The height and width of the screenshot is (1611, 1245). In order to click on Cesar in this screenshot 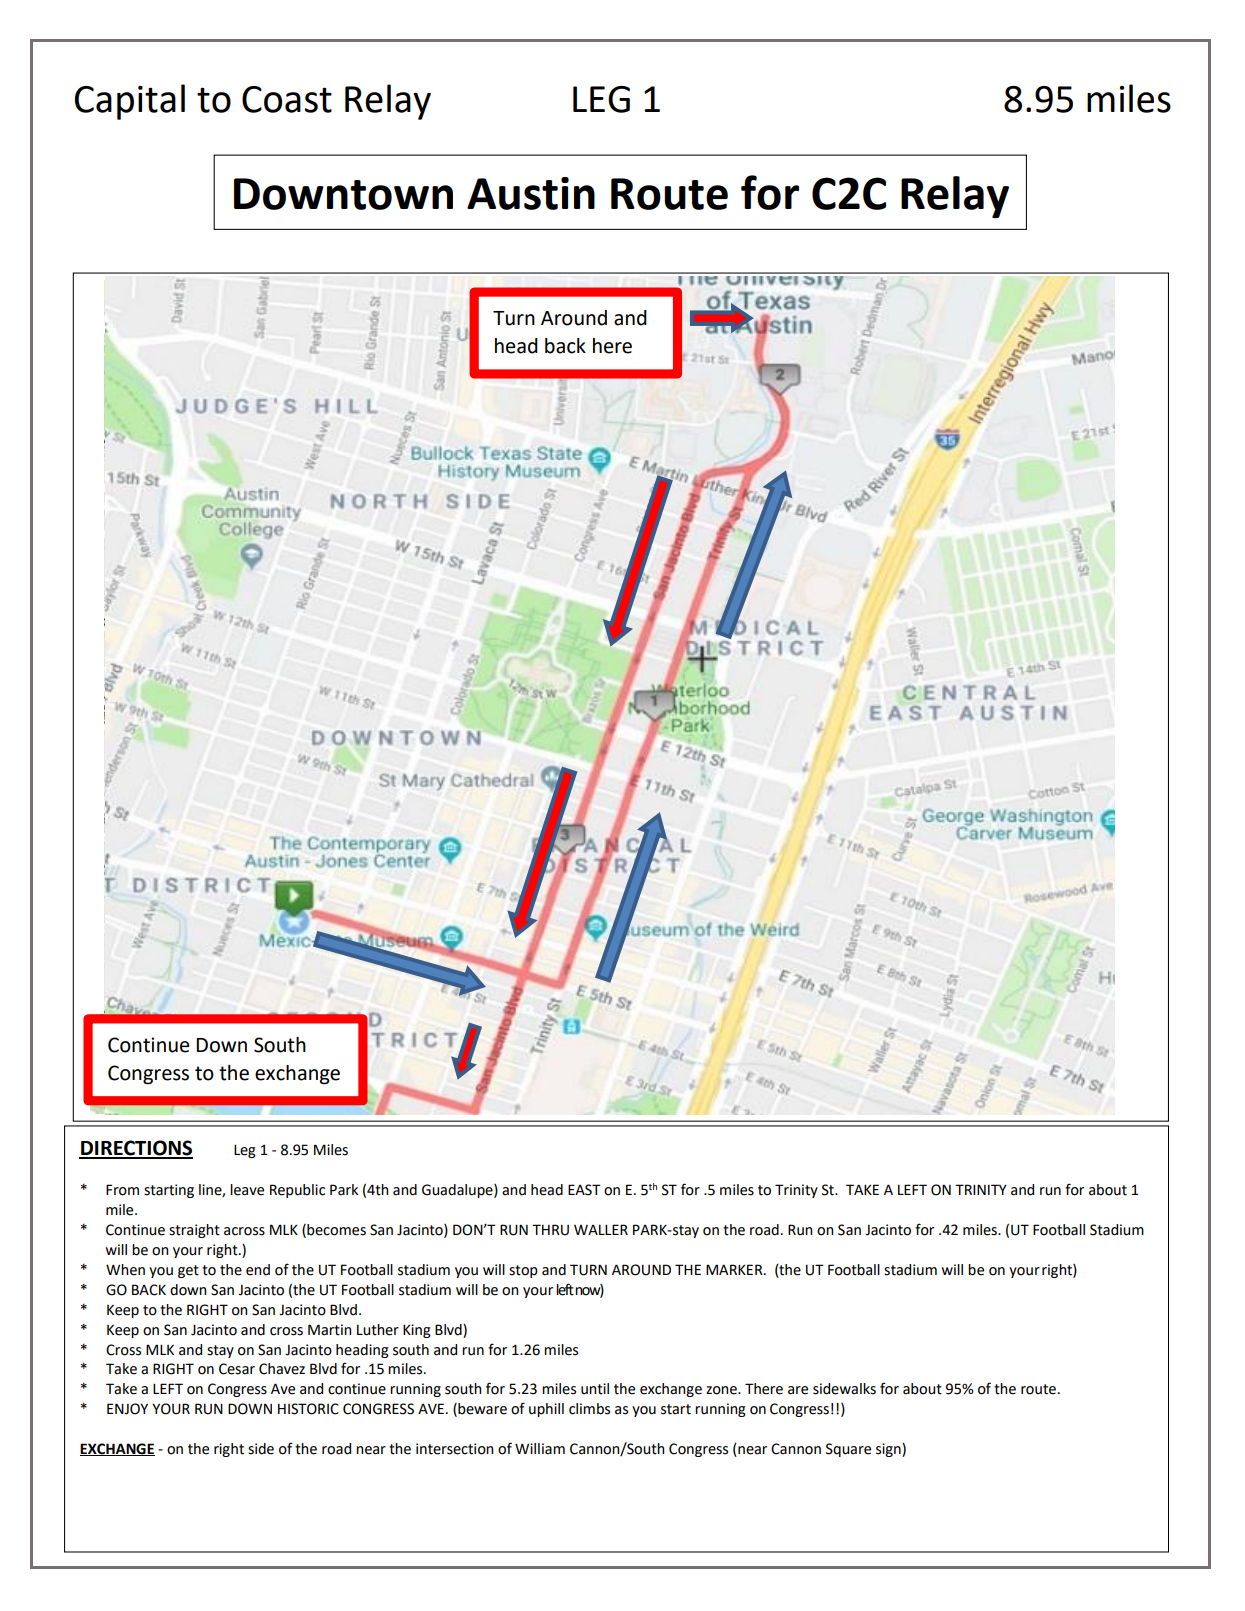, I will do `click(237, 1369)`.
